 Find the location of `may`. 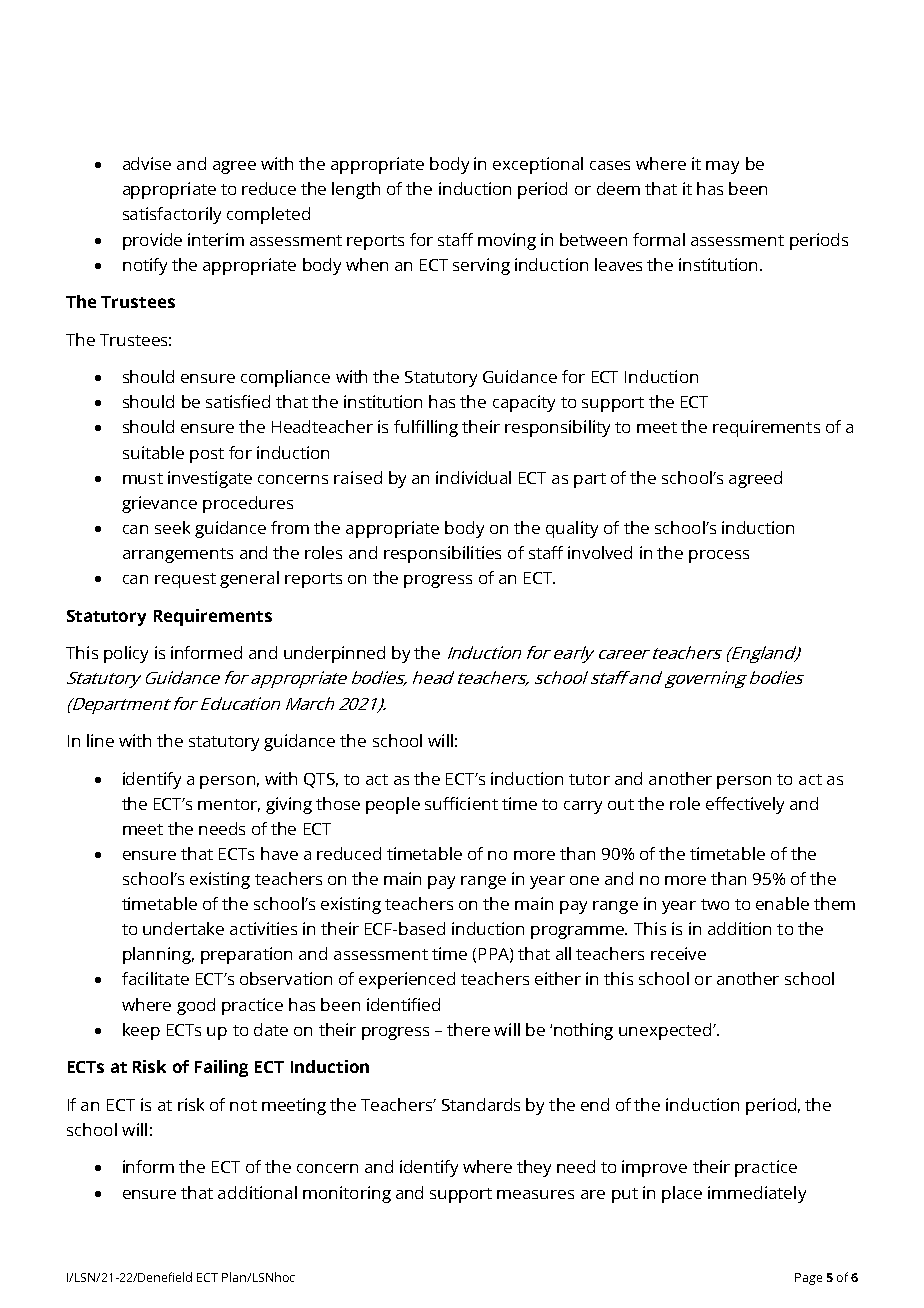

may is located at coordinates (722, 167).
